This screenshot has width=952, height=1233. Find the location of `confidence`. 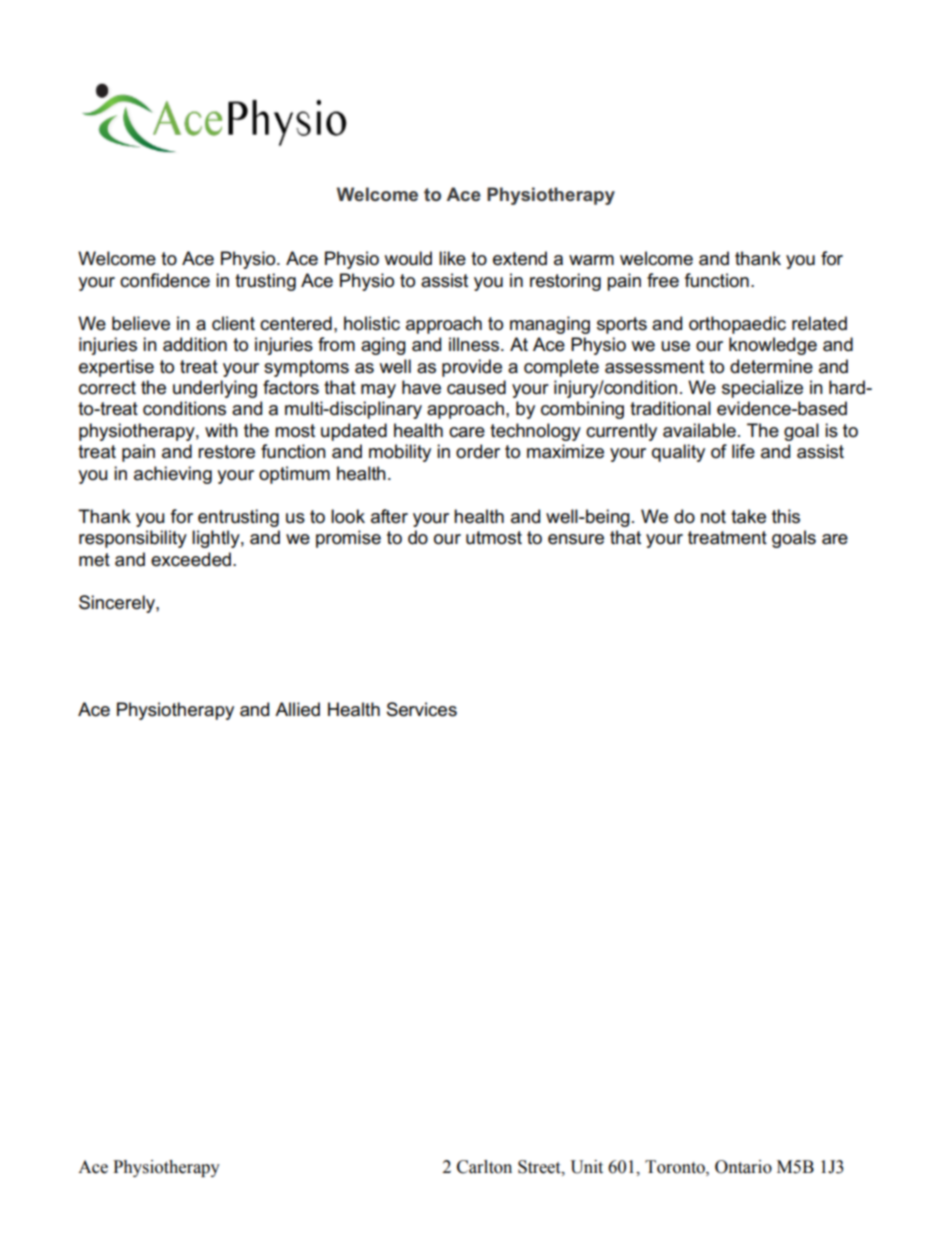

confidence is located at coordinates (165, 280).
